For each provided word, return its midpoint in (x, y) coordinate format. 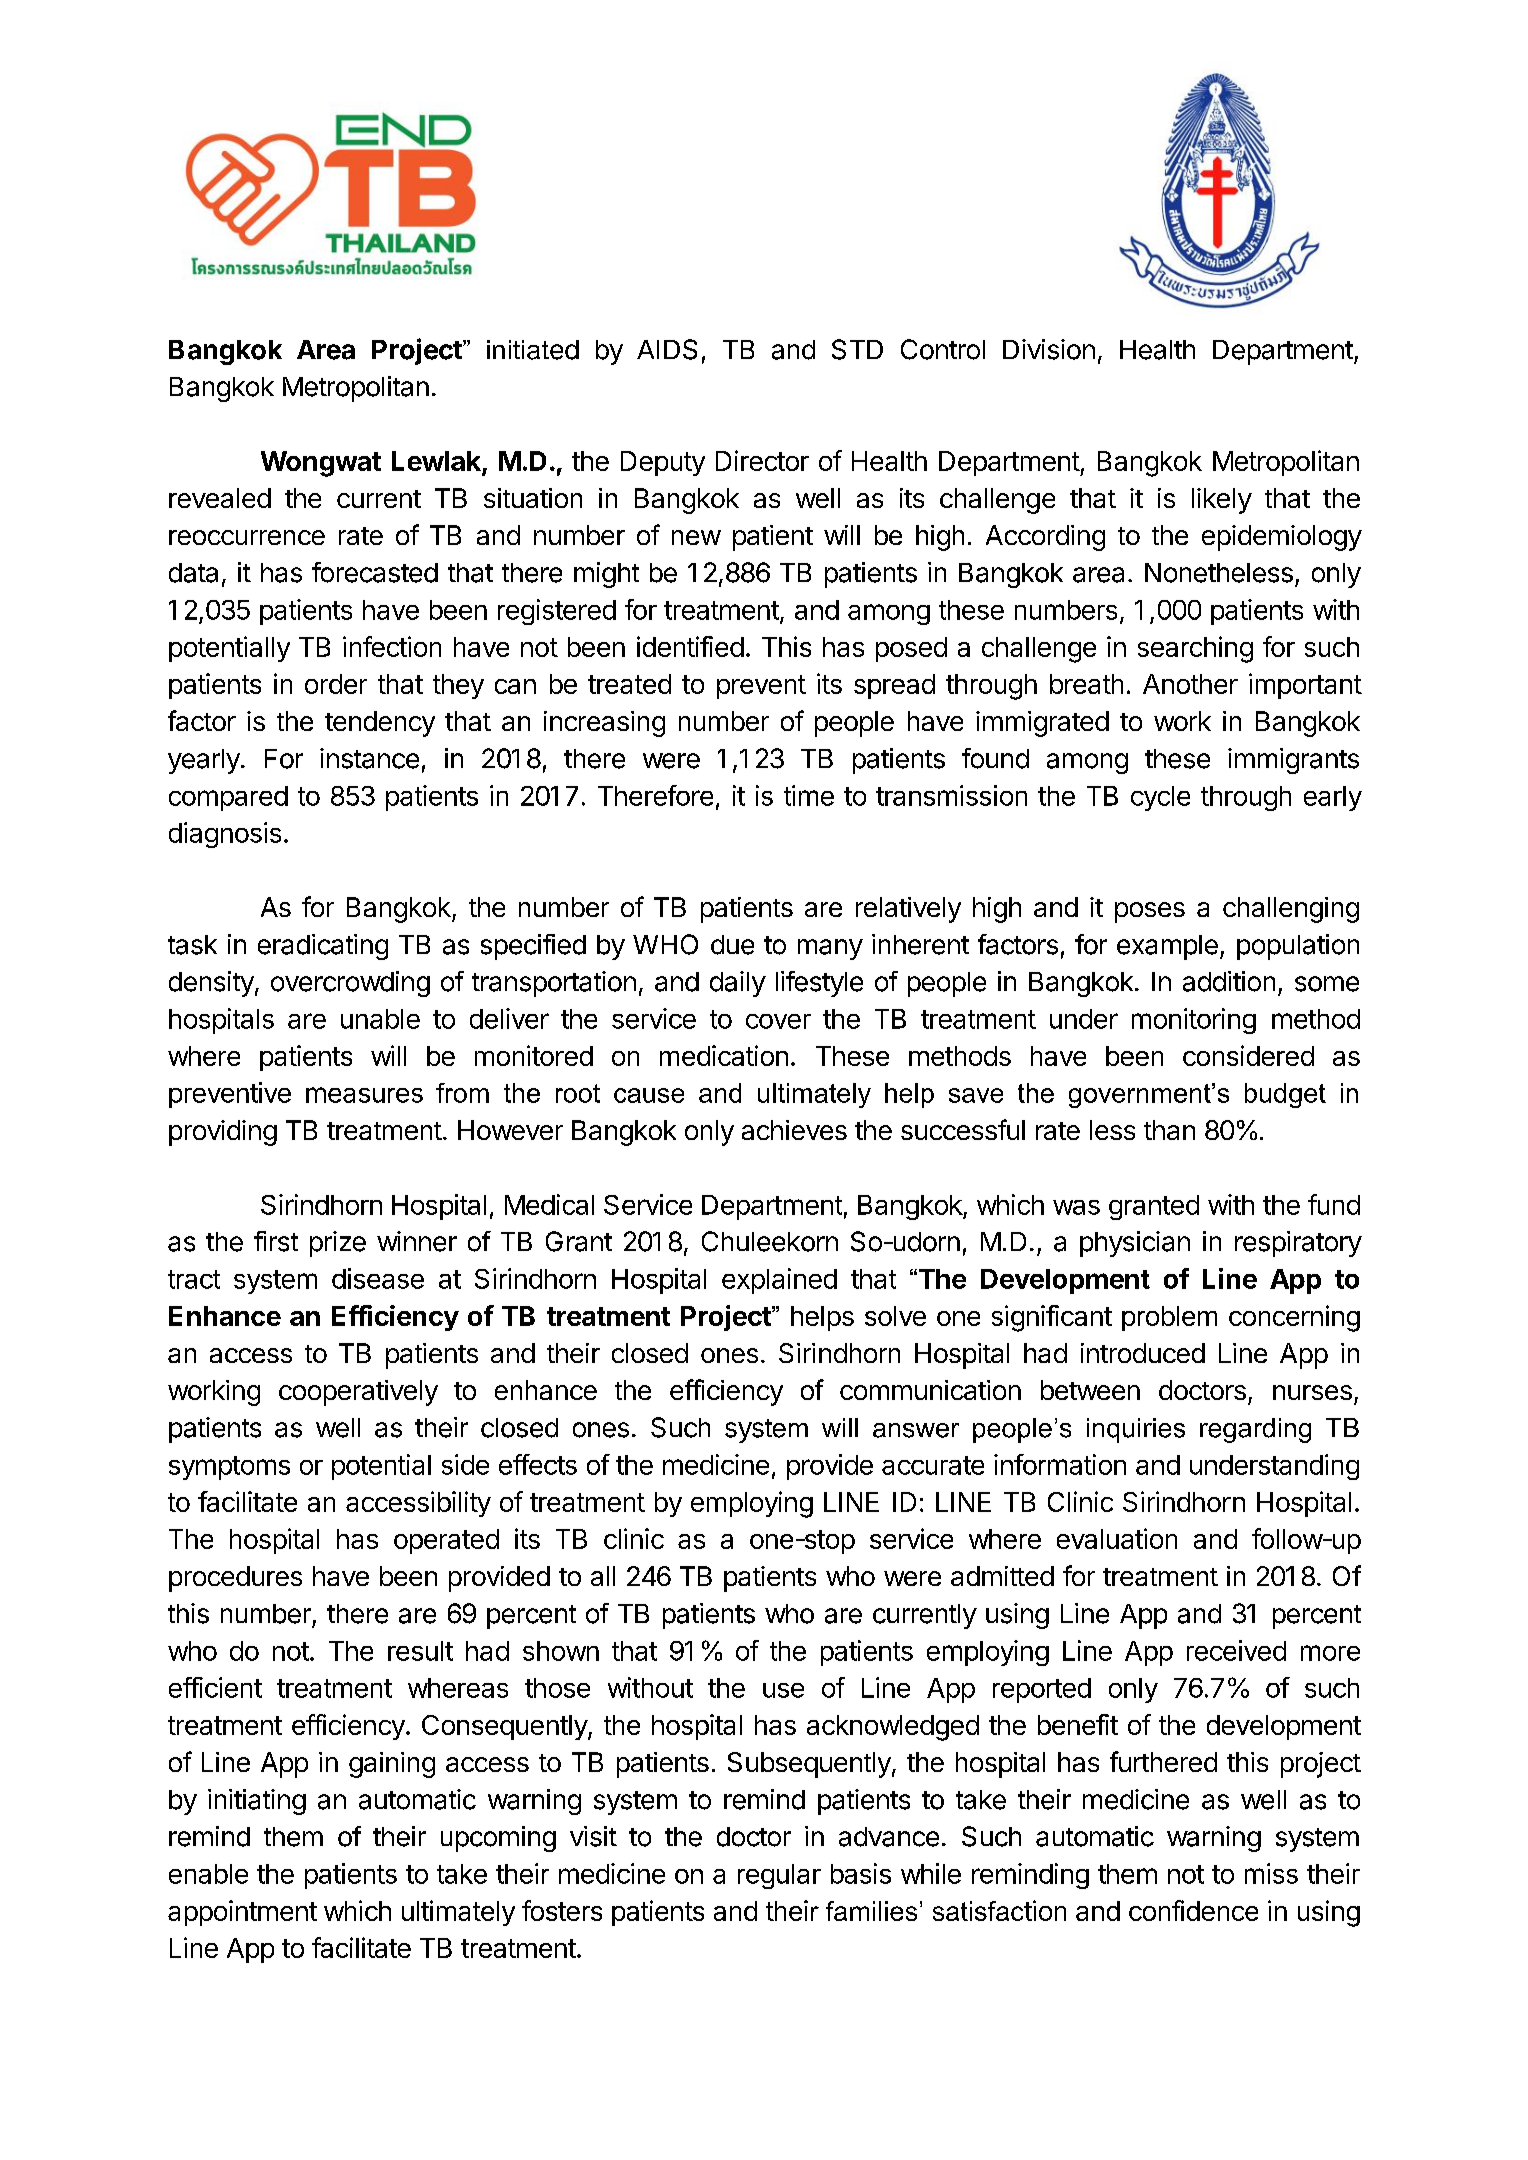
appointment (242, 1913)
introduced (1143, 1353)
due (732, 945)
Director (762, 460)
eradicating (323, 947)
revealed (220, 498)
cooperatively (358, 1393)
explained (779, 1281)
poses (1150, 912)
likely (1222, 501)
